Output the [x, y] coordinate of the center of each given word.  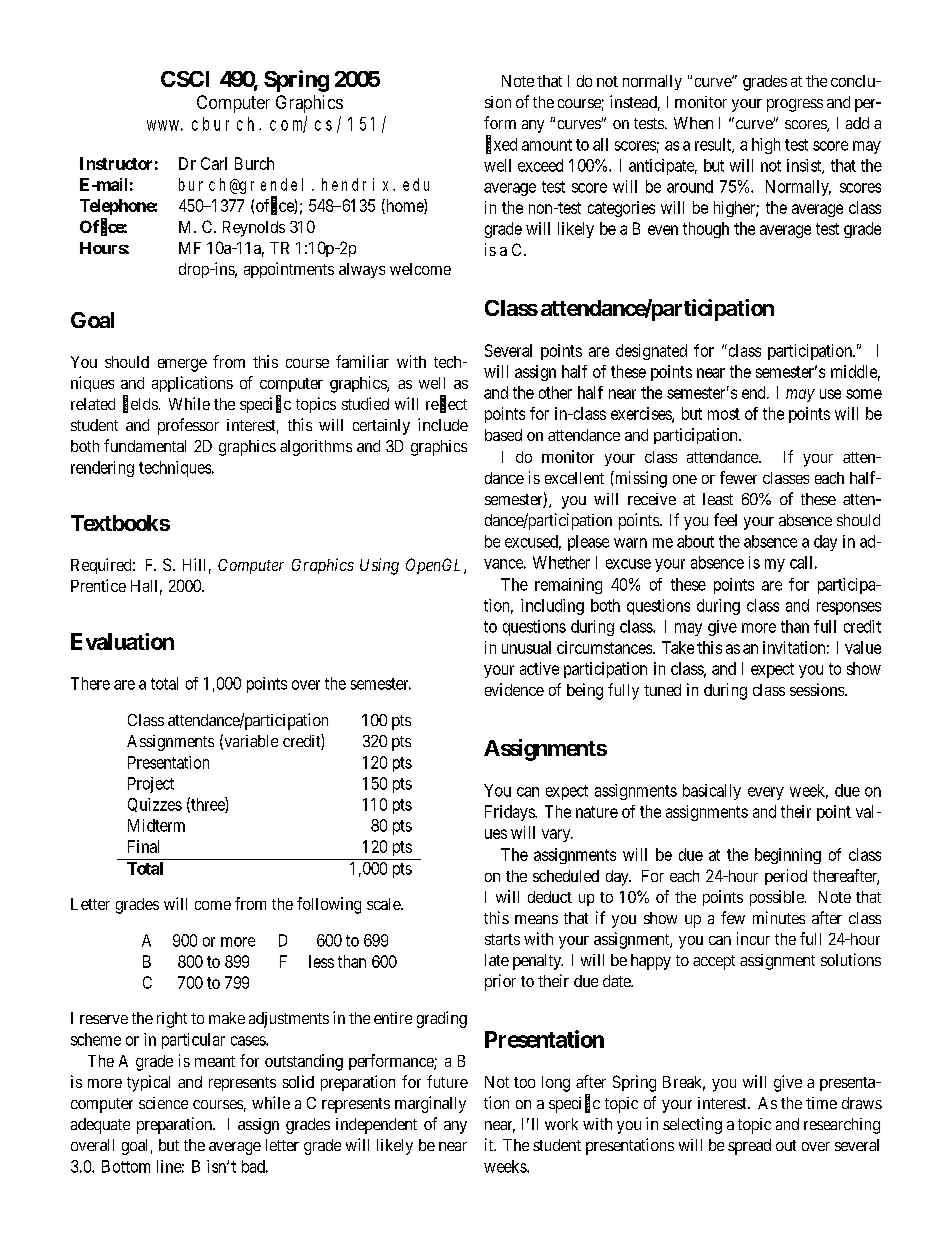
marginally [430, 1104]
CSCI [185, 79]
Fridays [510, 813]
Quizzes [155, 805]
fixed [501, 144]
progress [795, 105]
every [766, 793]
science [163, 1103]
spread [749, 1147]
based [503, 435]
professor [188, 426]
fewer [738, 477]
